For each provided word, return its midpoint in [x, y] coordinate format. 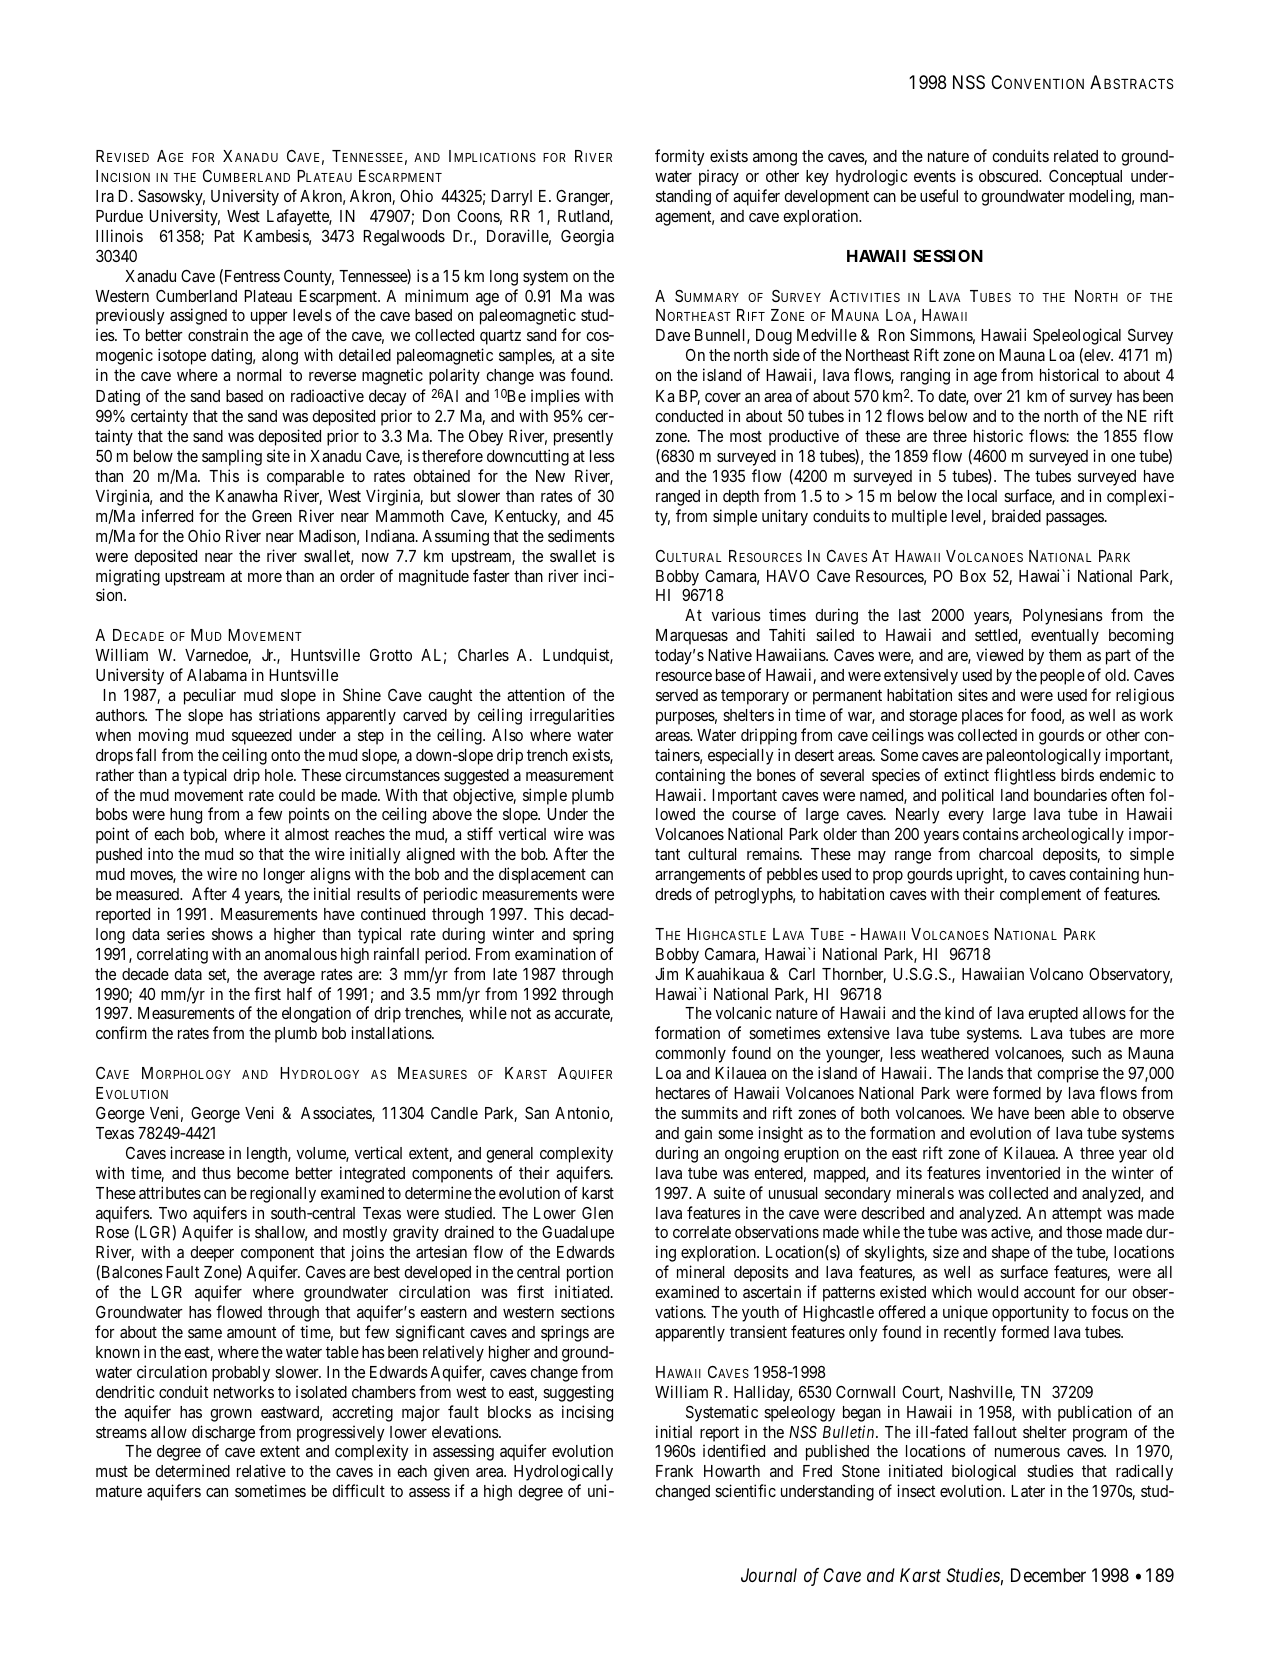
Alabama [217, 675]
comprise [1068, 1074]
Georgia [587, 237]
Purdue [119, 216]
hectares [683, 1093]
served [677, 695]
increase [197, 1152]
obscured [1010, 176]
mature [119, 1491]
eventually [1065, 637]
